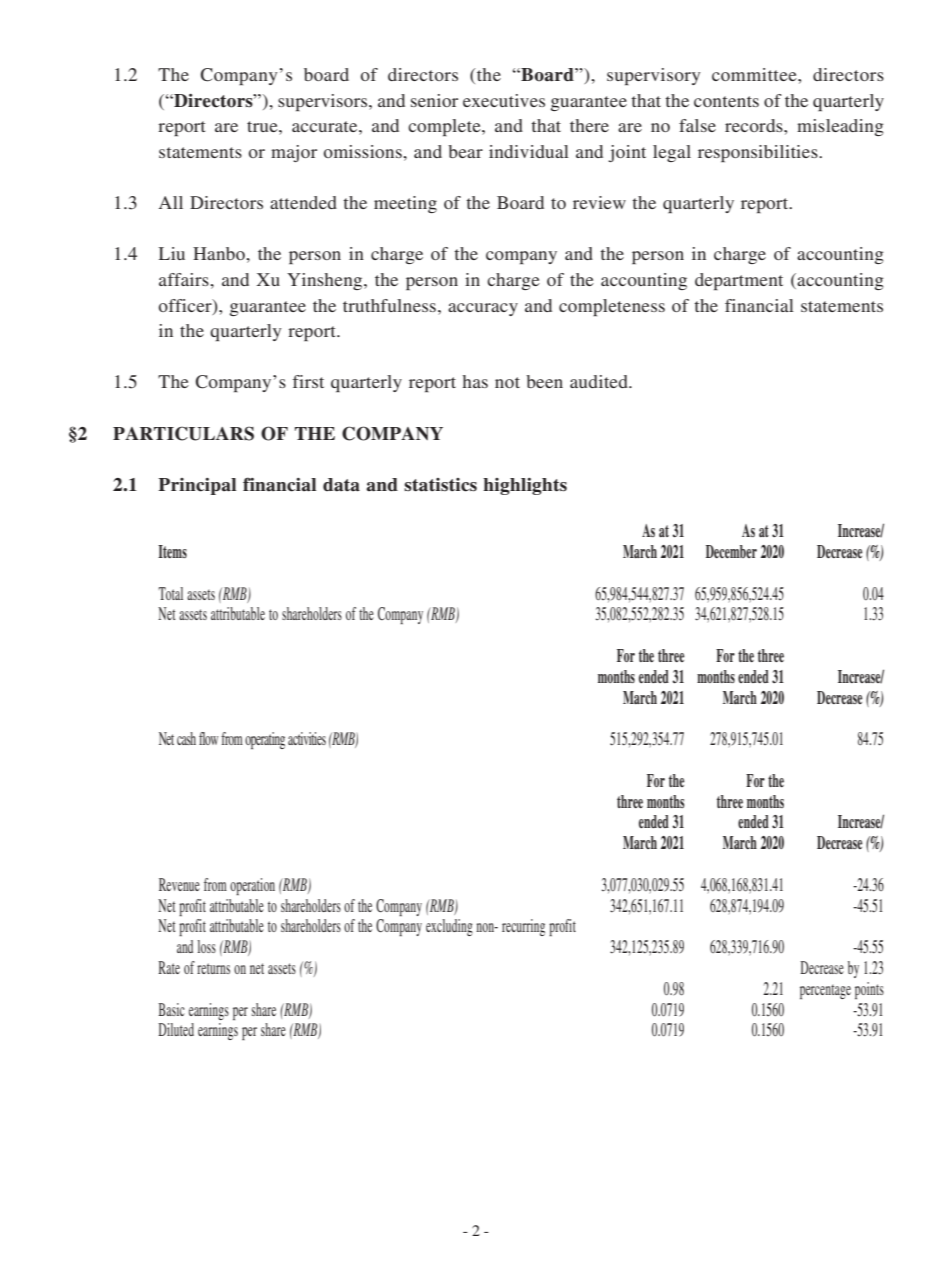 The width and height of the screenshot is (952, 1270). I want to click on supervisors, so click(324, 102).
